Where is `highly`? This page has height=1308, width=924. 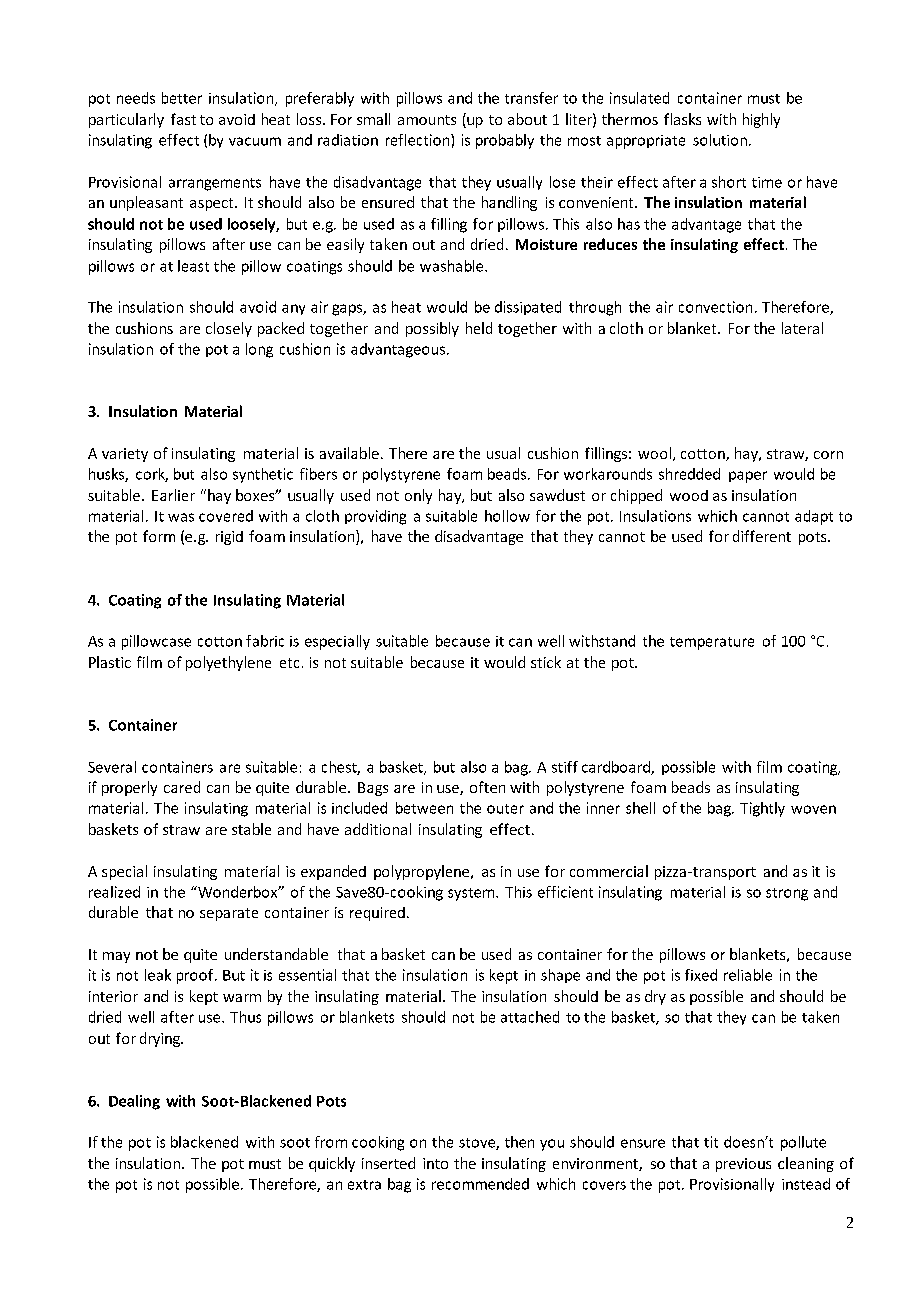 highly is located at coordinates (761, 120).
